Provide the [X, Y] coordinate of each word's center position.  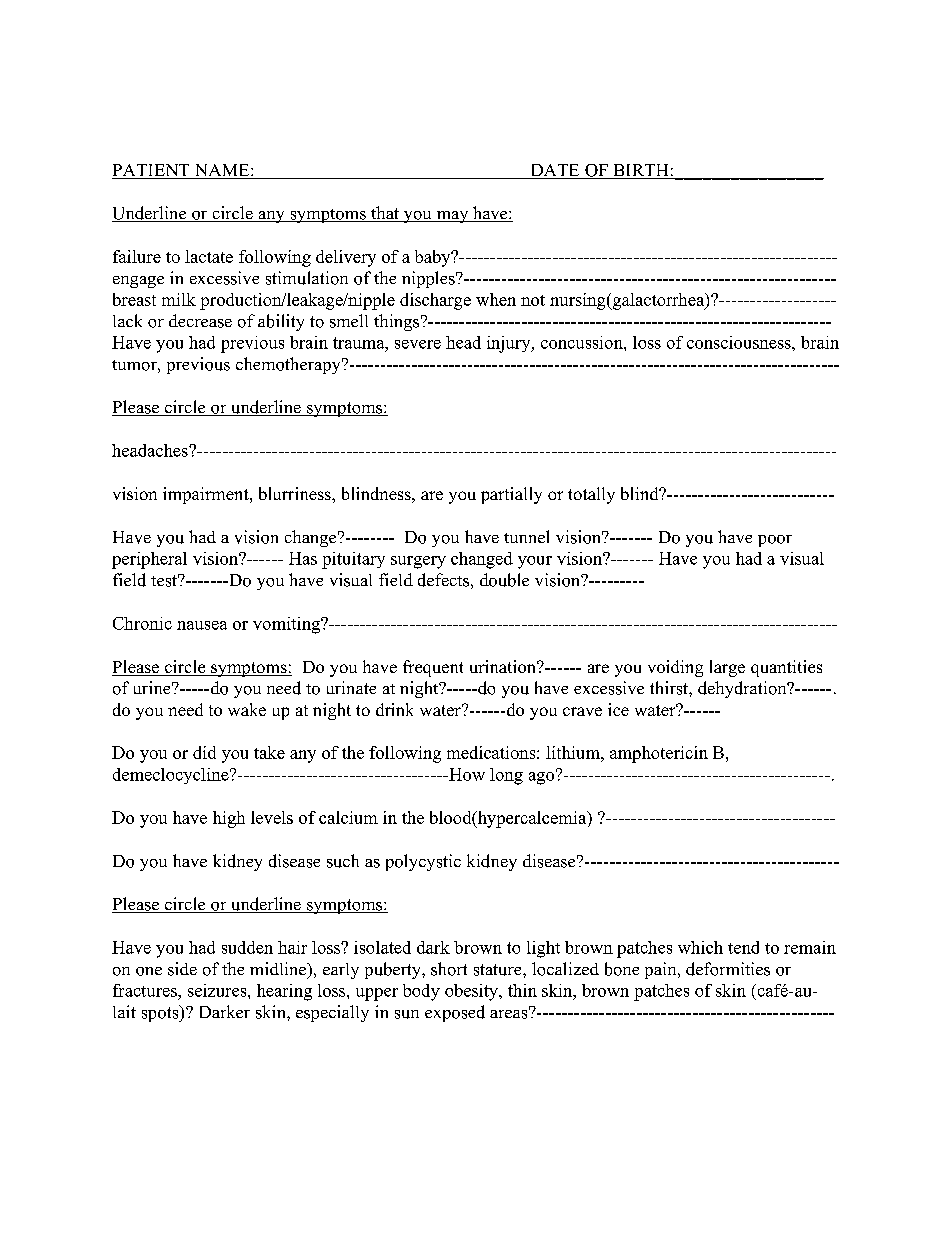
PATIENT [152, 171]
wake [247, 709]
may [452, 217]
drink [394, 709]
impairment [207, 495]
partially [511, 495]
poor [775, 541]
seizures [218, 990]
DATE [555, 171]
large [727, 668]
